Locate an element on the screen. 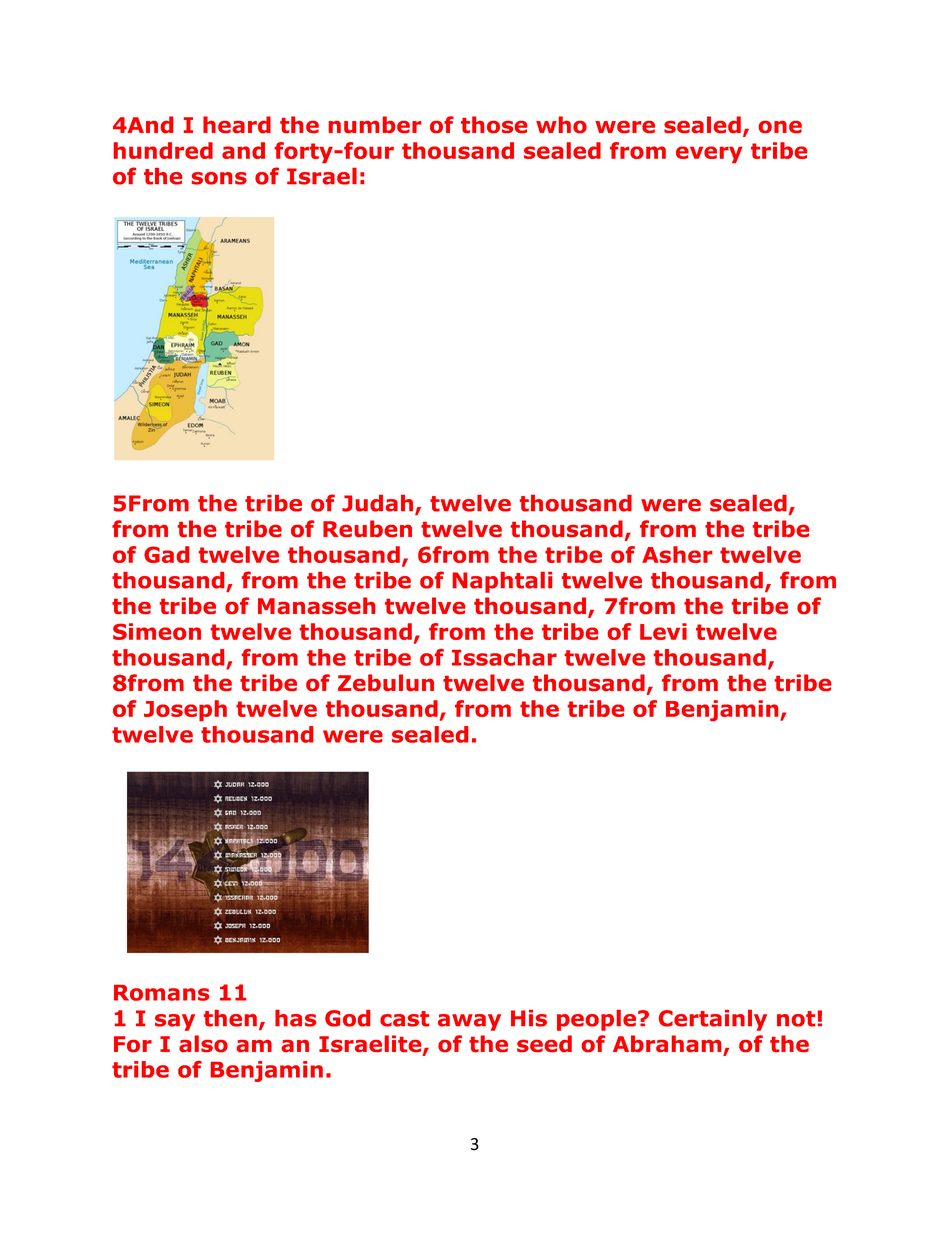 This screenshot has height=1233, width=952. those is located at coordinates (494, 124).
